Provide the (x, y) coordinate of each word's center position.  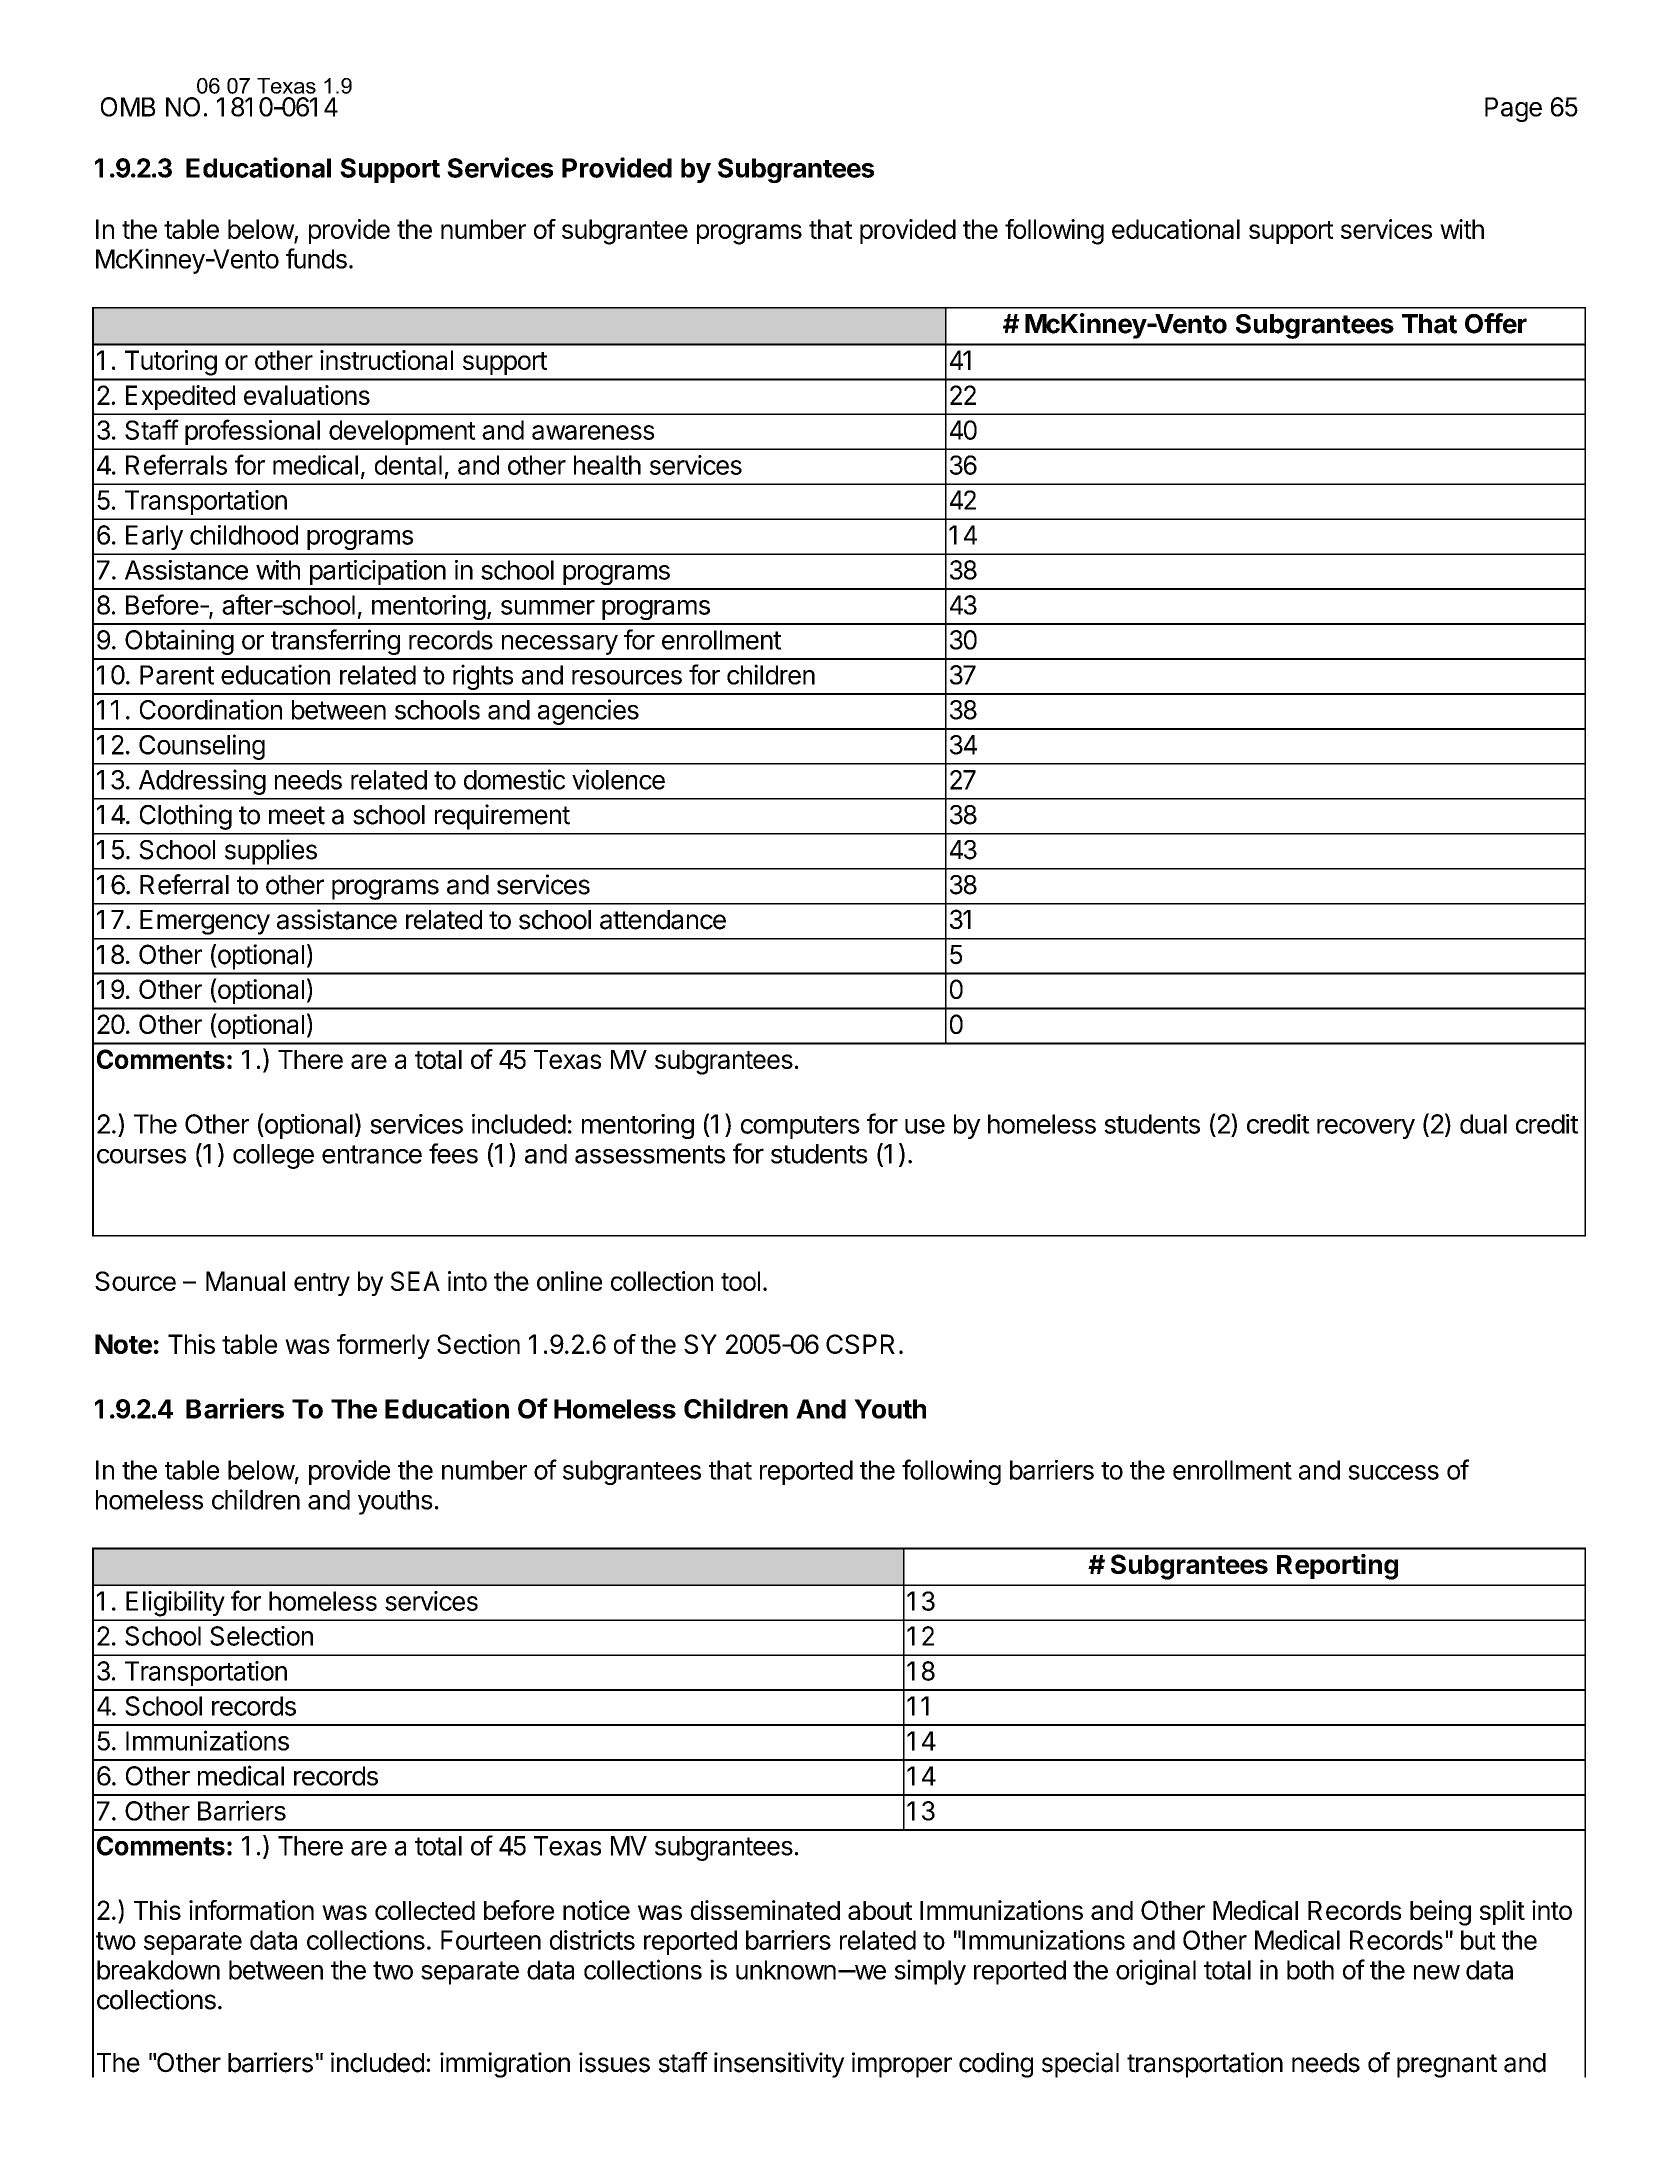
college (273, 1156)
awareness (593, 432)
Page (1513, 109)
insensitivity (779, 2065)
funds (316, 258)
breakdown (158, 1970)
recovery (1366, 1129)
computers (800, 1127)
